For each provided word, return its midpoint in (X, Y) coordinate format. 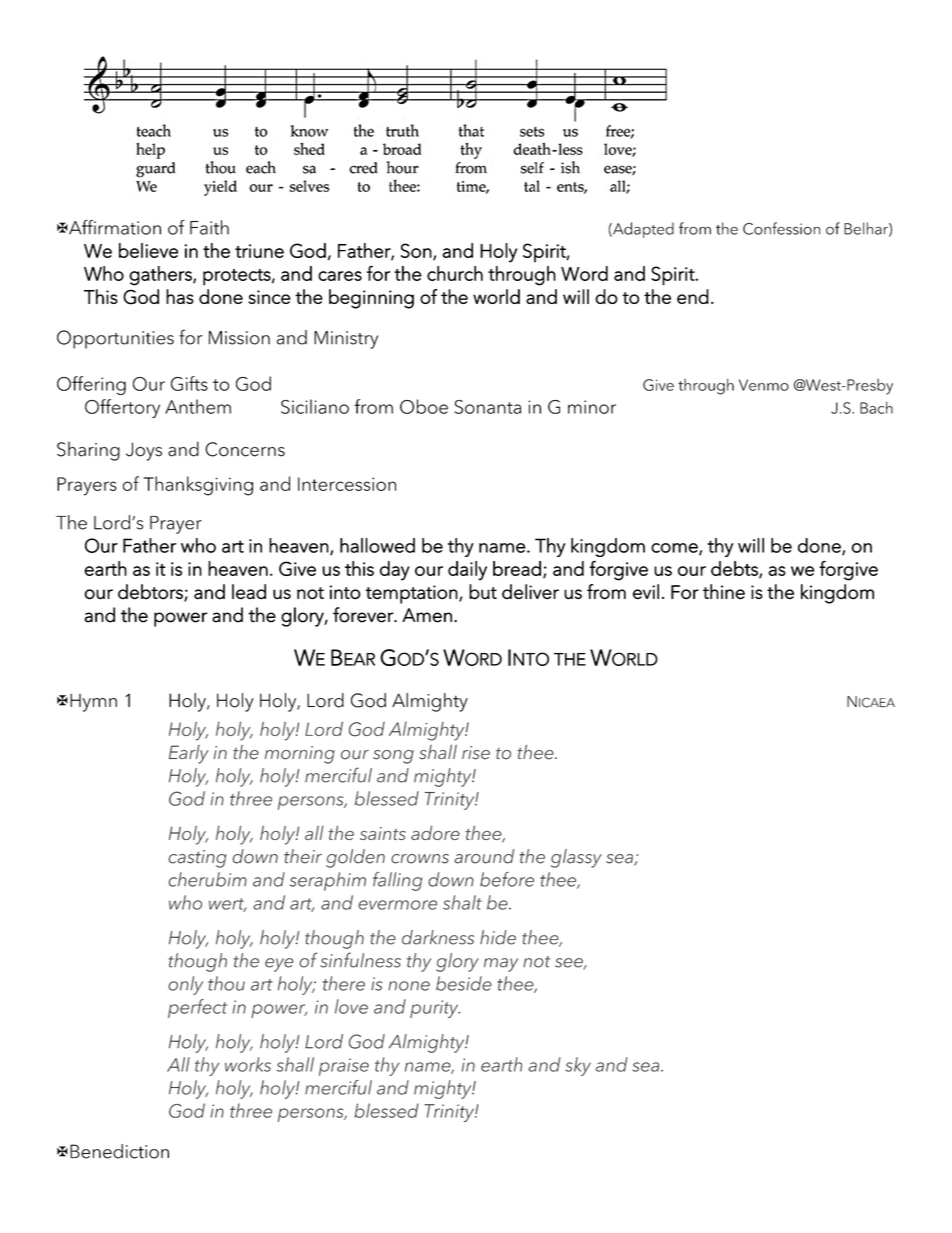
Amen (427, 615)
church (455, 273)
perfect (197, 1008)
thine (724, 592)
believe (148, 250)
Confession (781, 228)
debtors (151, 592)
